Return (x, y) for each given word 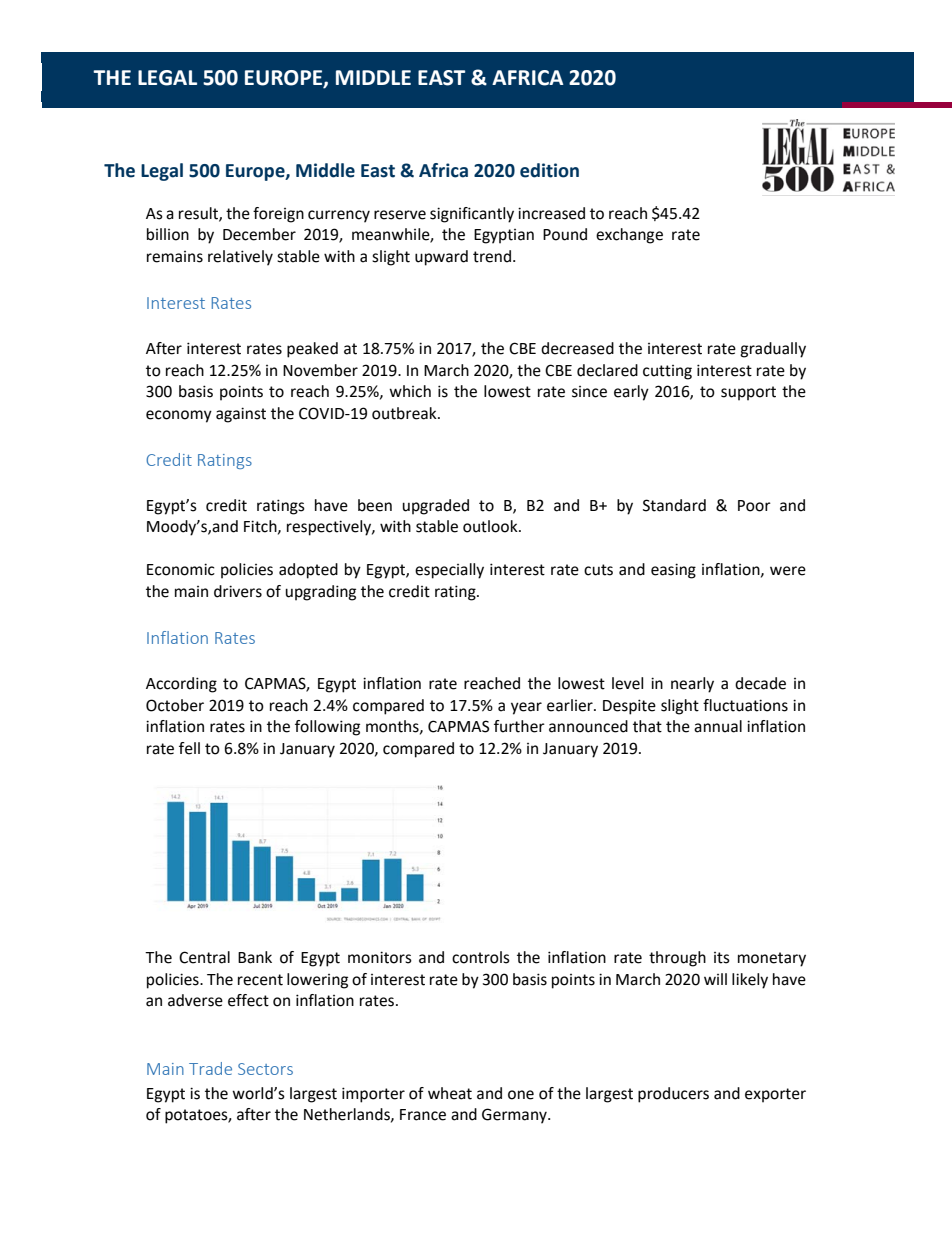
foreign (278, 215)
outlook (491, 526)
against (241, 415)
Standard (674, 505)
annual (718, 726)
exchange (629, 236)
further (519, 726)
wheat (450, 1093)
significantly (472, 215)
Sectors (265, 1069)
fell (189, 748)
